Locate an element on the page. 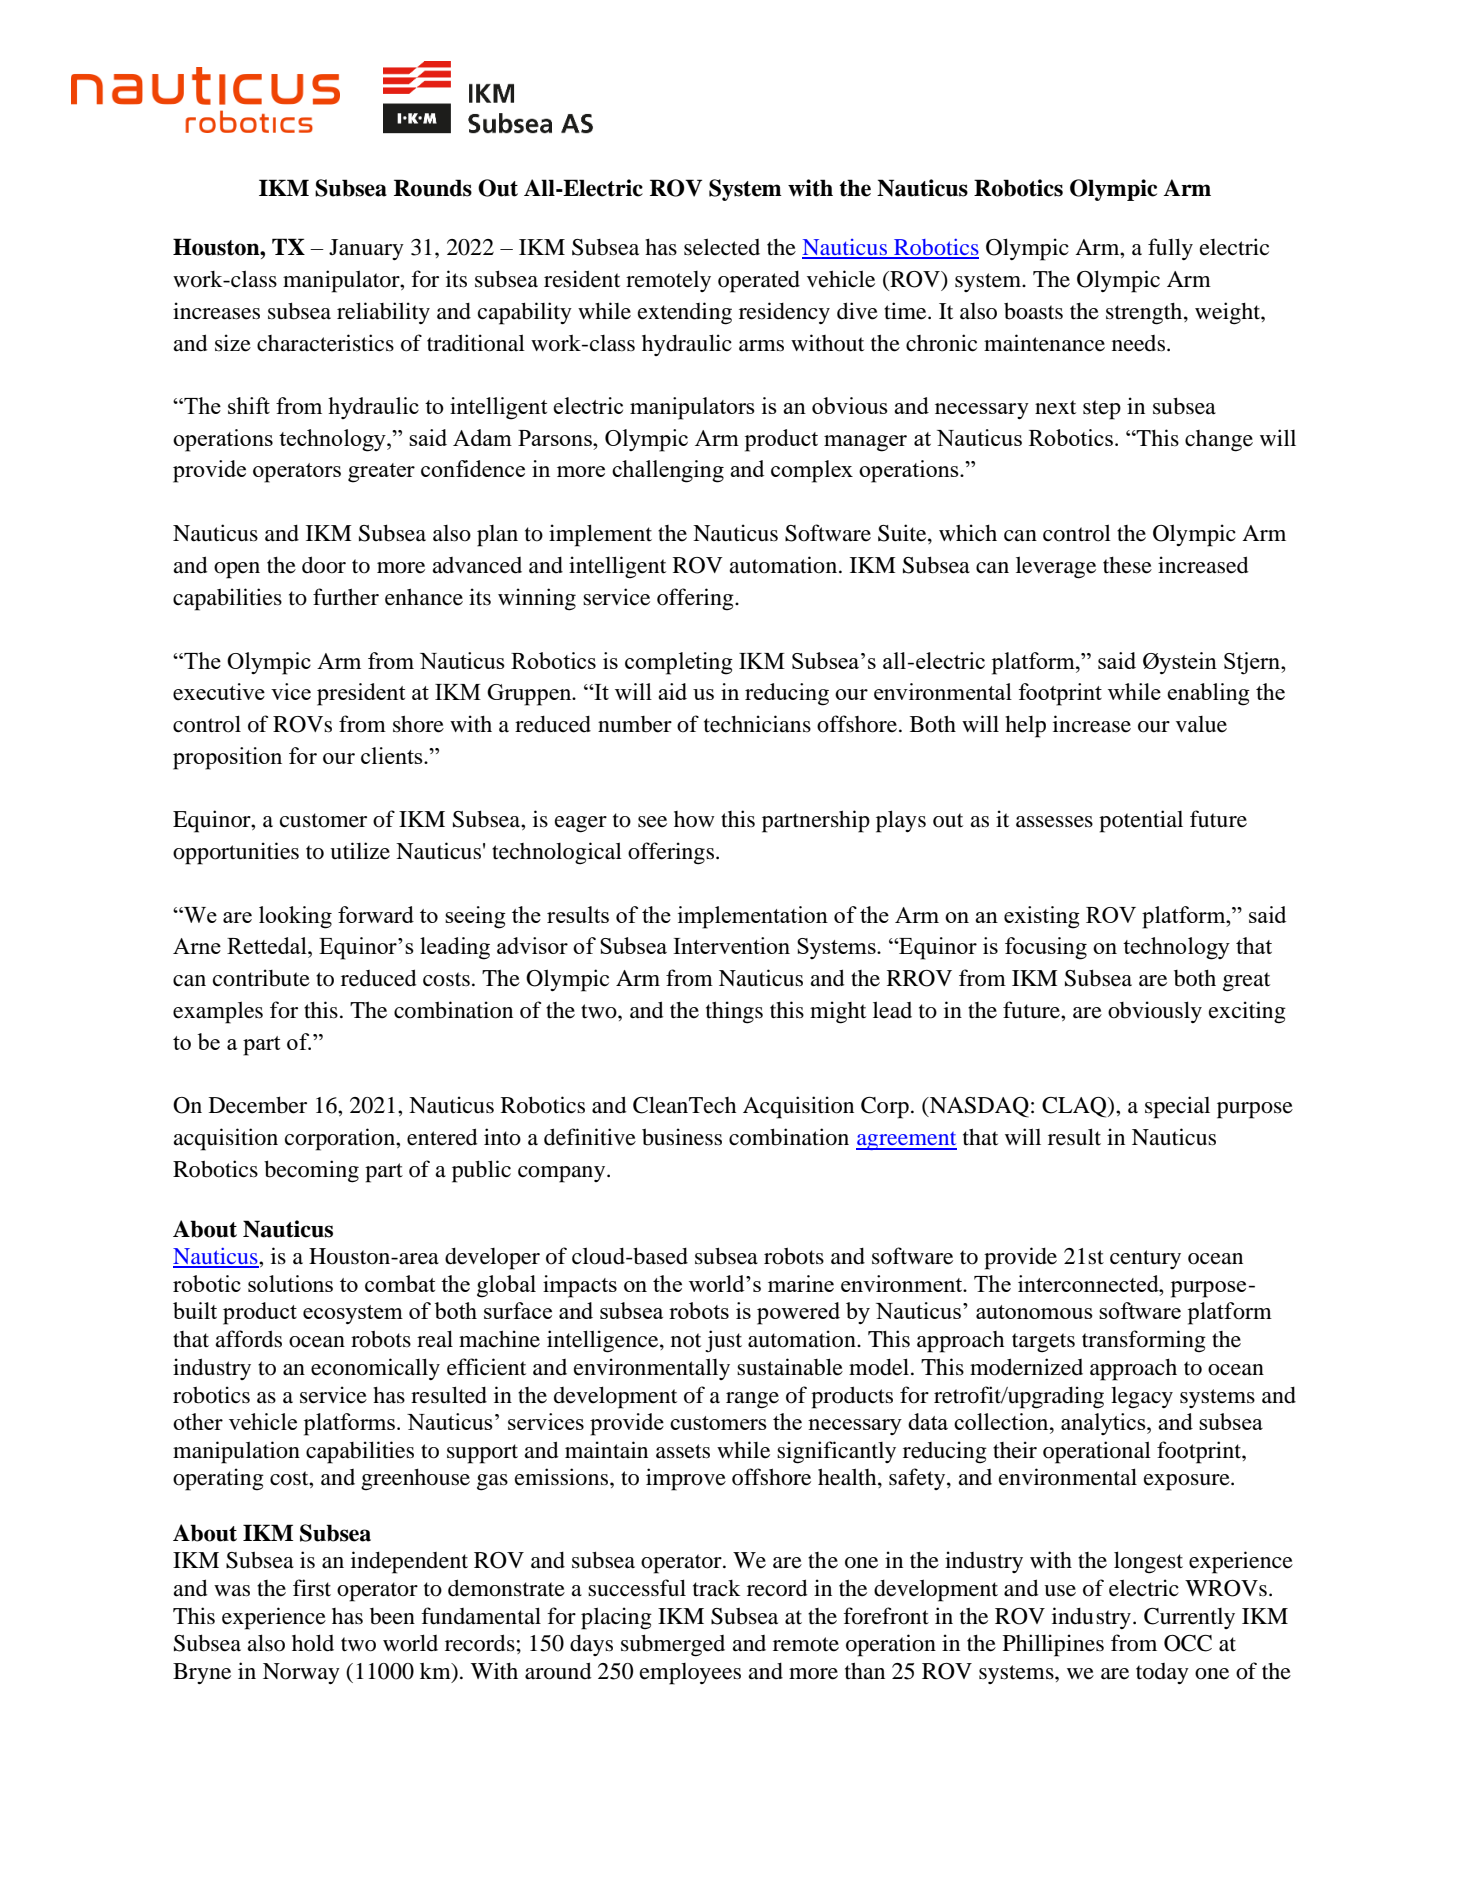 Image resolution: width=1471 pixels, height=1904 pixels. submerged is located at coordinates (673, 1645).
